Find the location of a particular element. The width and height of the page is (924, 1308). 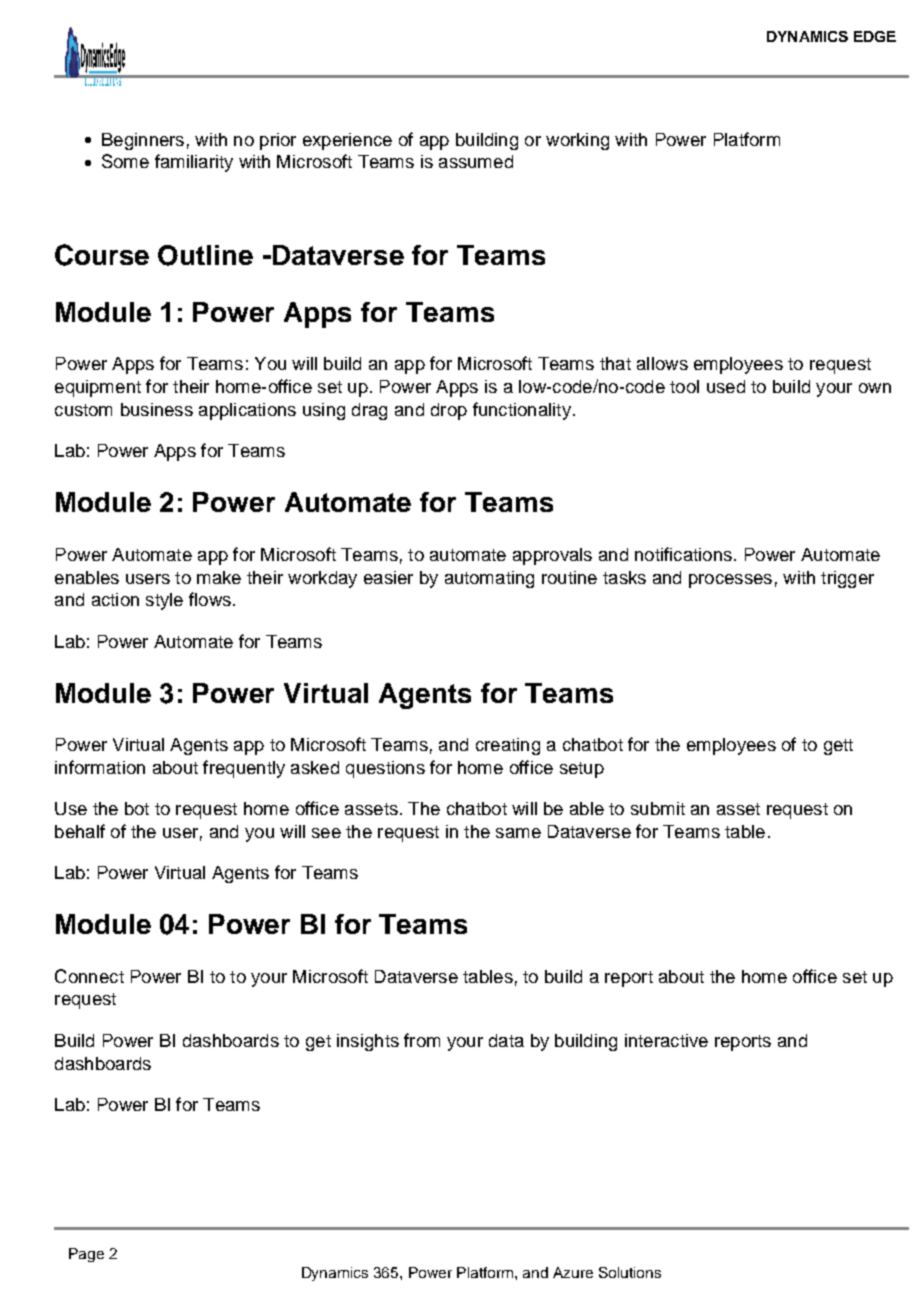

Page is located at coordinates (86, 1255).
